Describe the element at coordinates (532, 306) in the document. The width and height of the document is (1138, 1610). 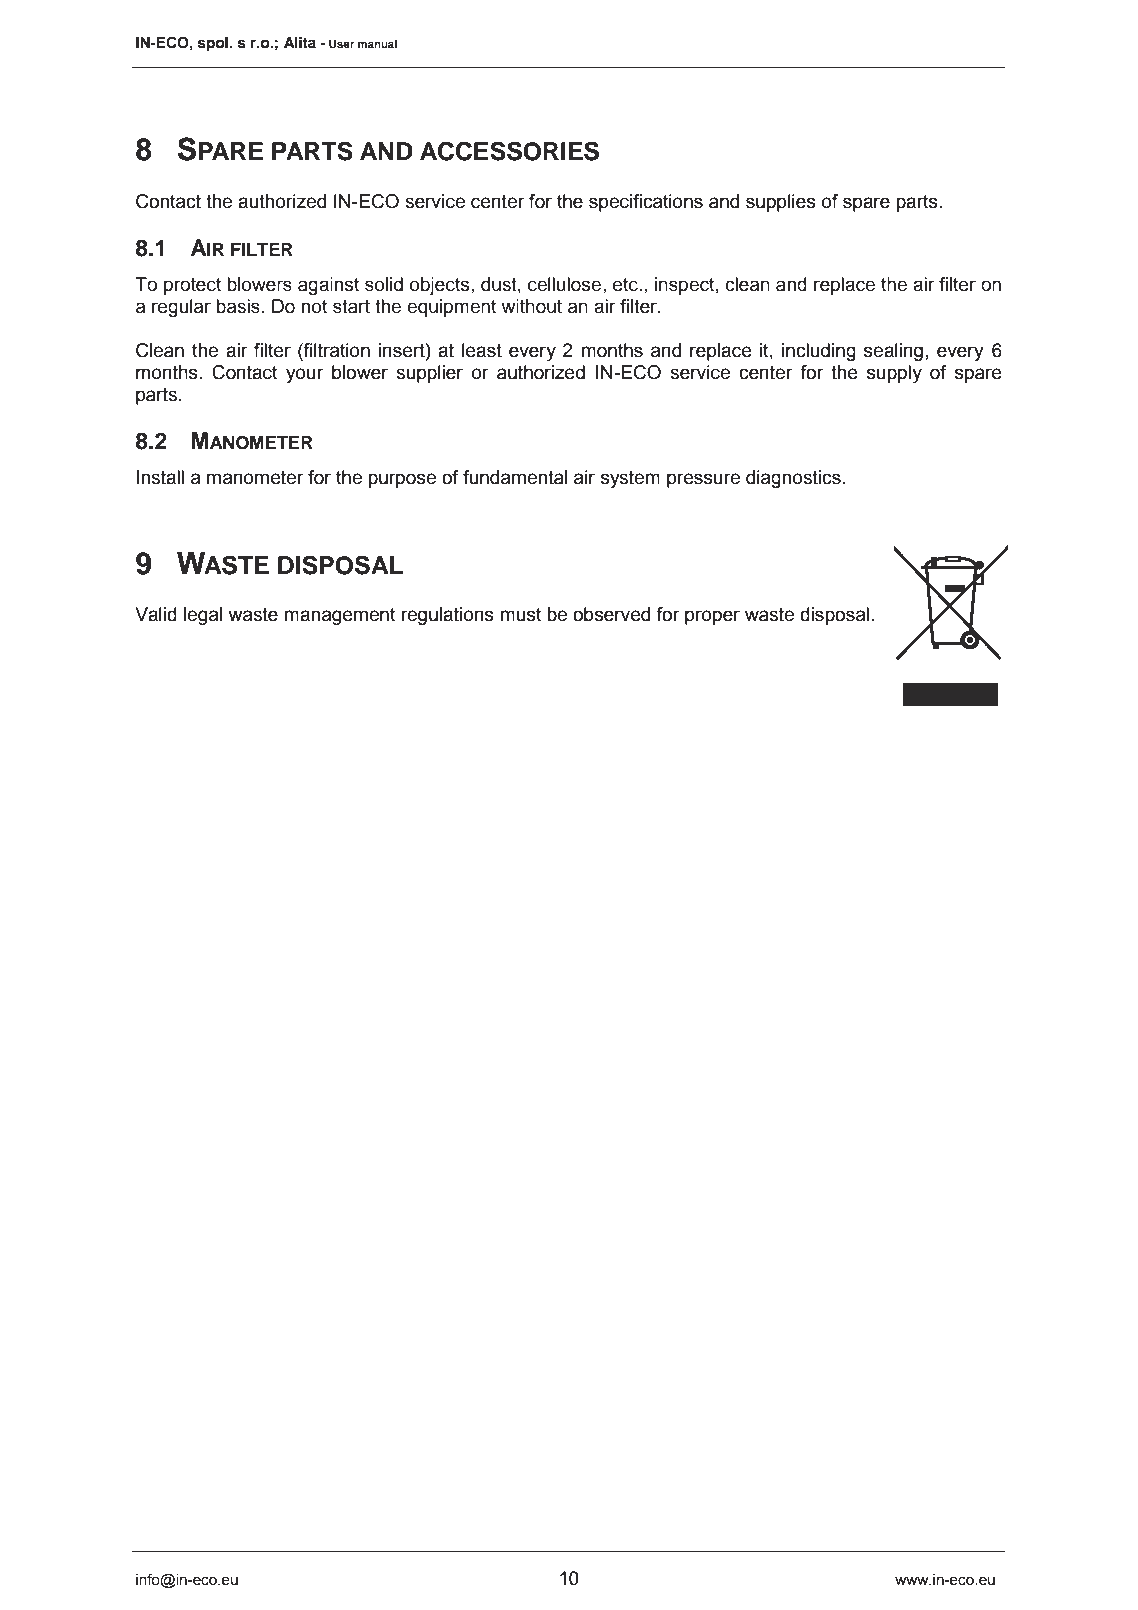
I see `without` at that location.
